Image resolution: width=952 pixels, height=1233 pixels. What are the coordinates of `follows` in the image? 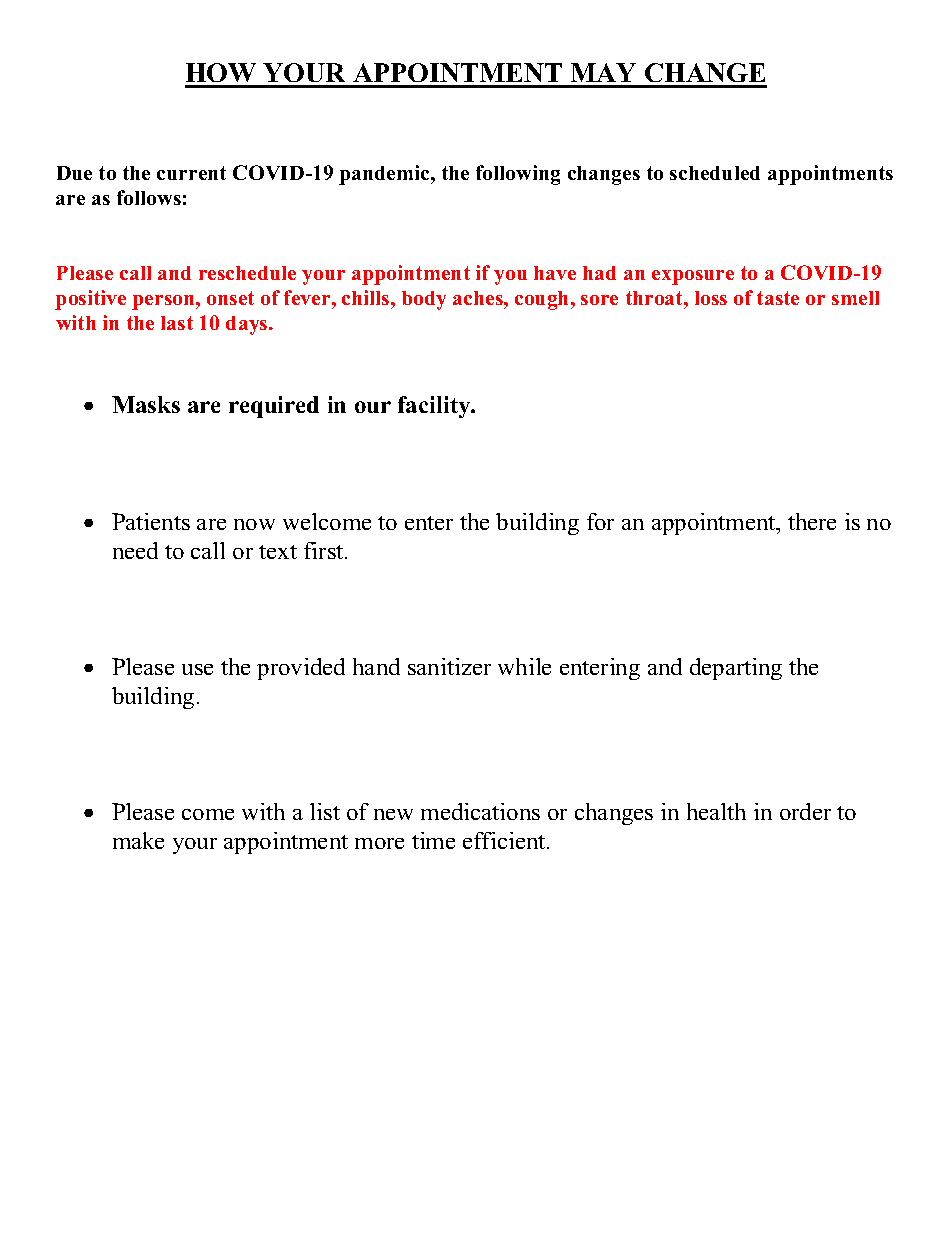 It's located at (149, 197).
